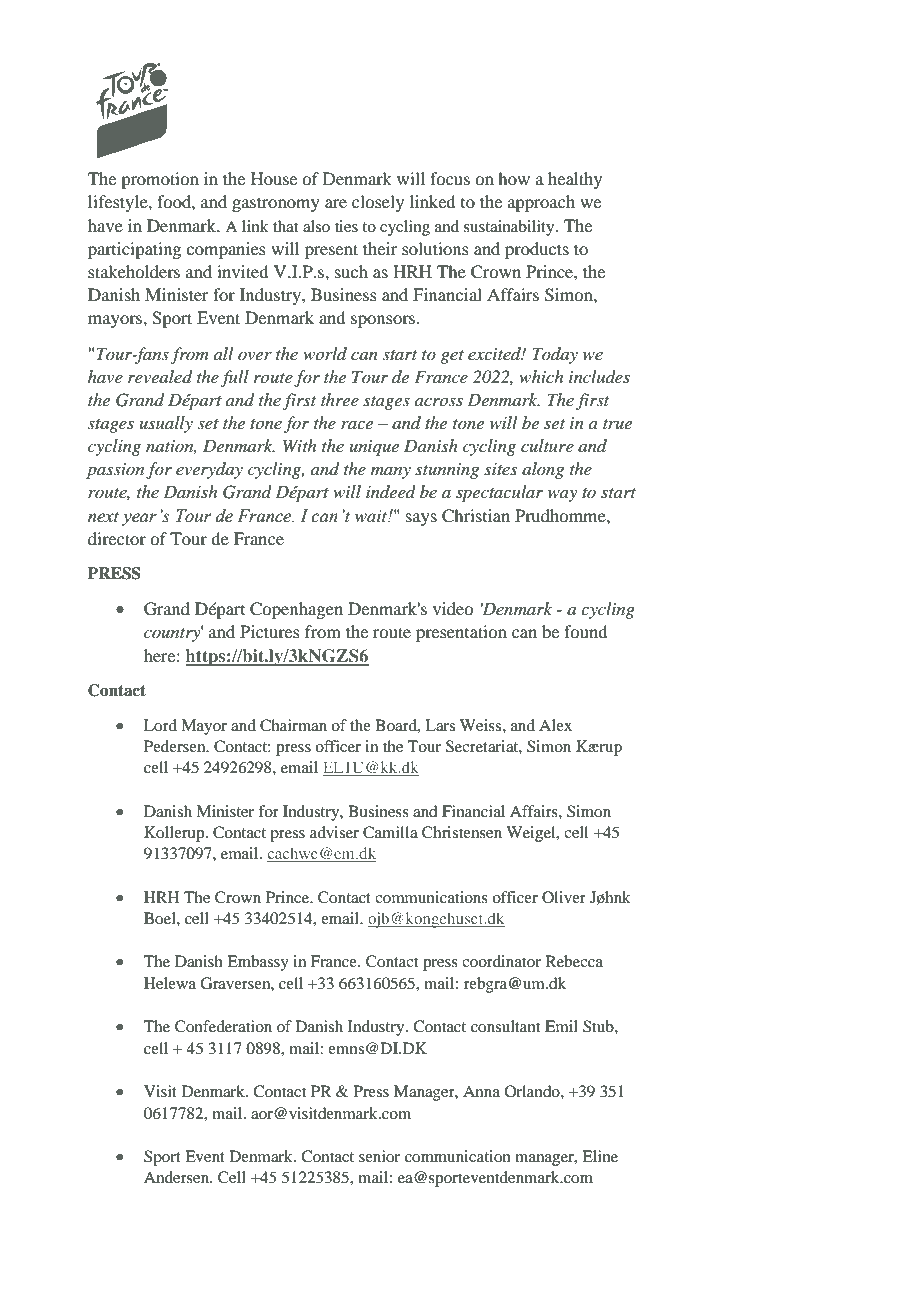 The image size is (924, 1308). I want to click on indeed, so click(391, 491).
